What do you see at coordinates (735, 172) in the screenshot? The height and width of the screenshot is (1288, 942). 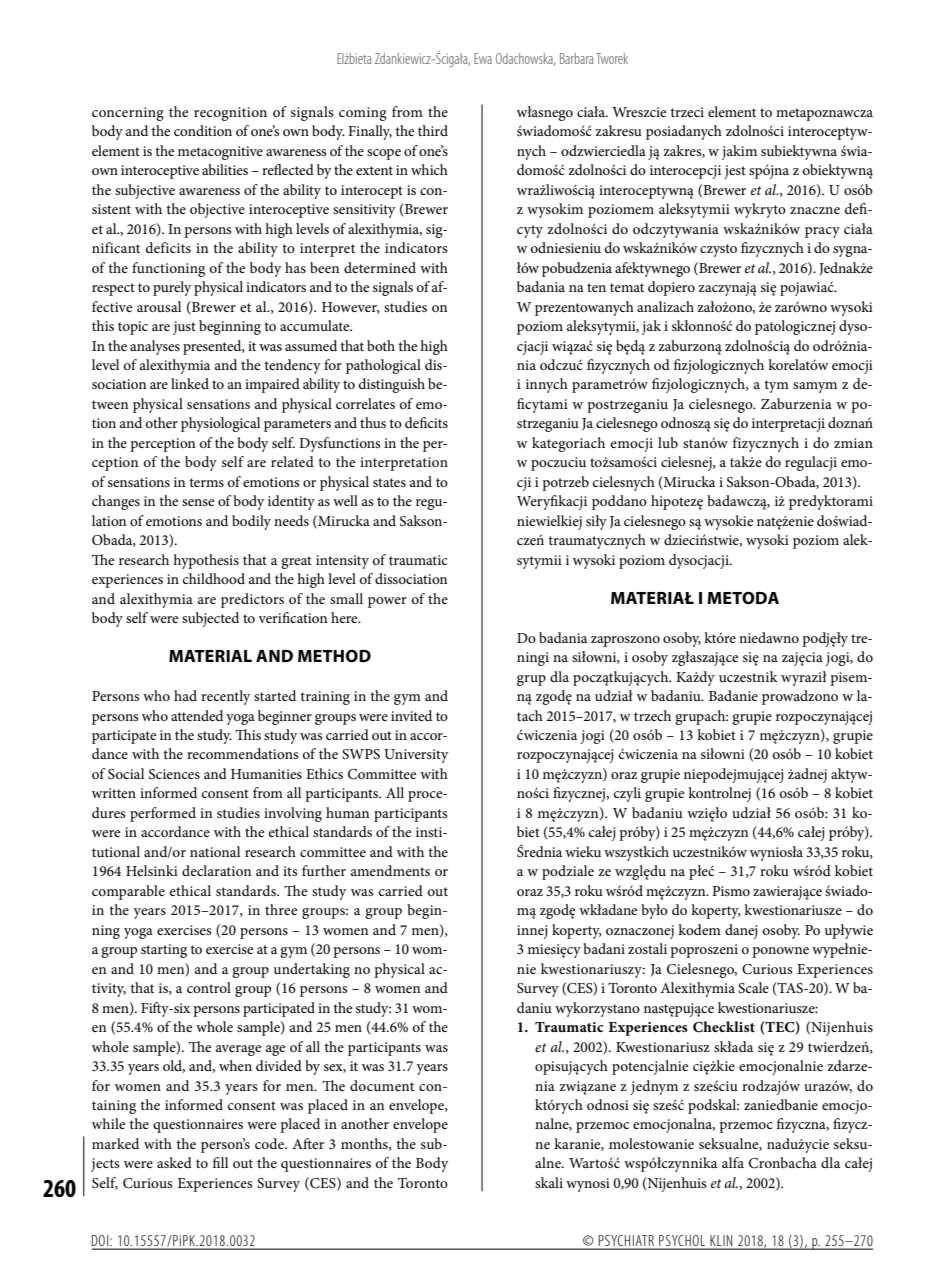 I see `jest` at bounding box center [735, 172].
